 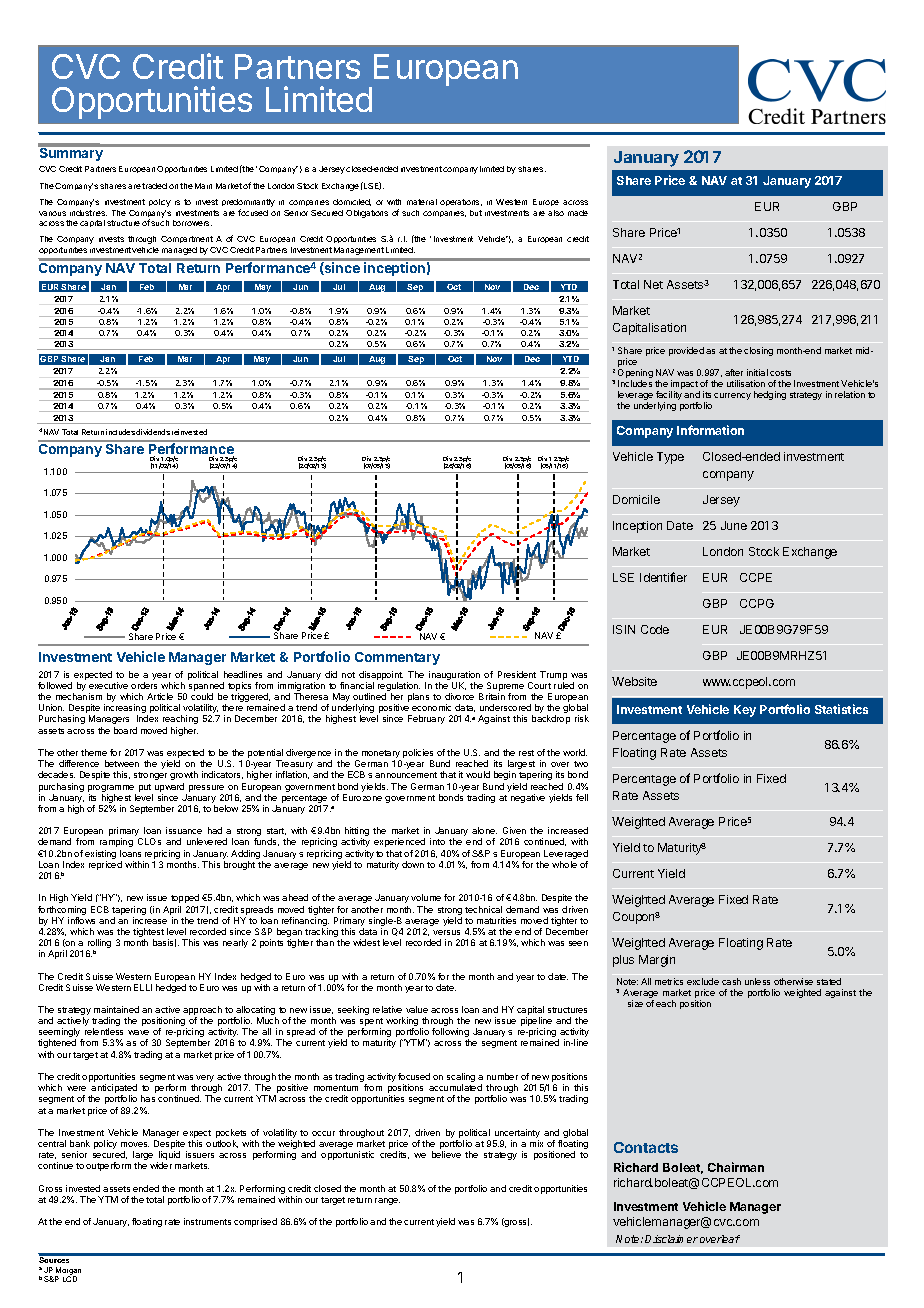 What do you see at coordinates (670, 458) in the image?
I see `Type` at bounding box center [670, 458].
